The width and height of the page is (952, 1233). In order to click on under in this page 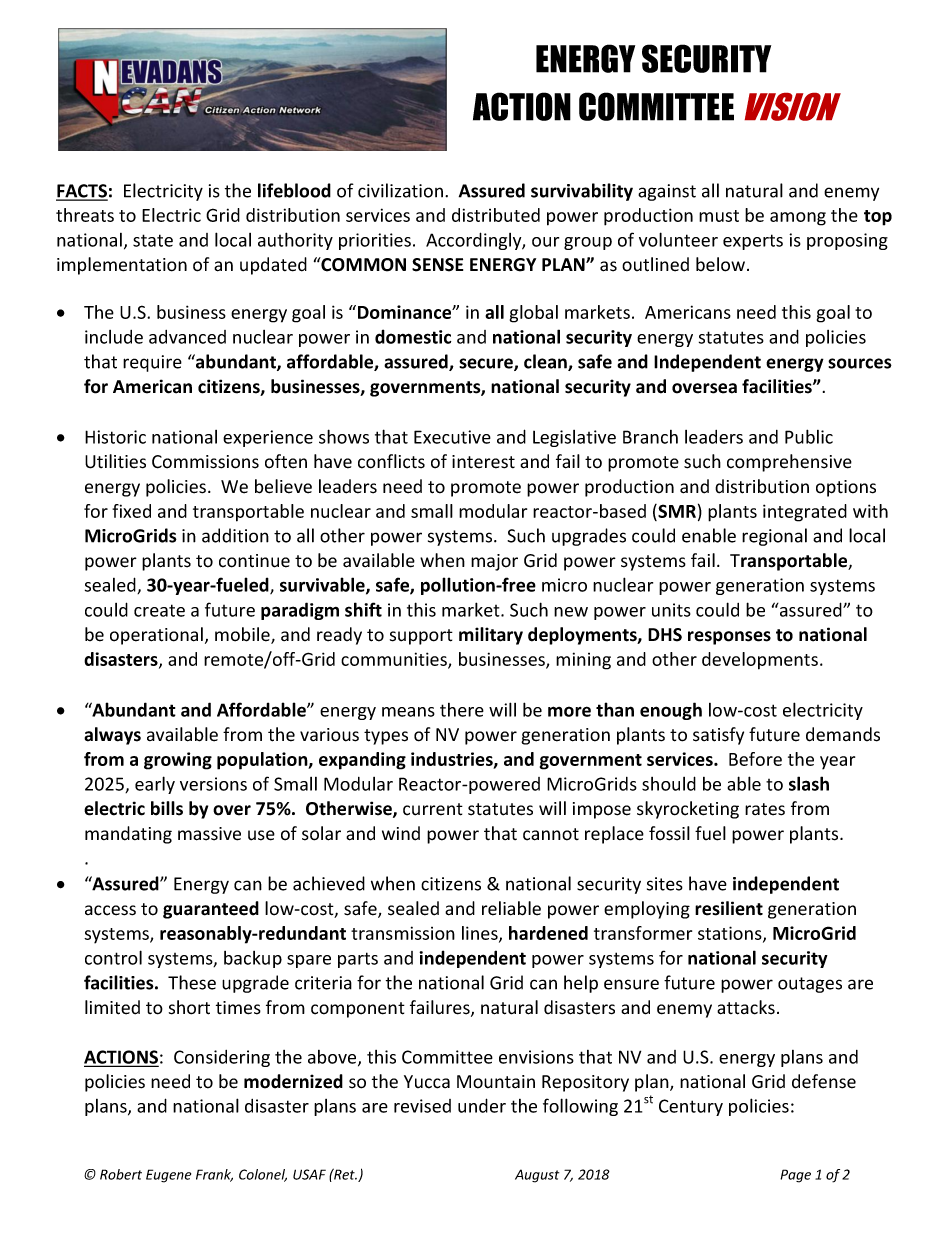, I will do `click(482, 1105)`.
